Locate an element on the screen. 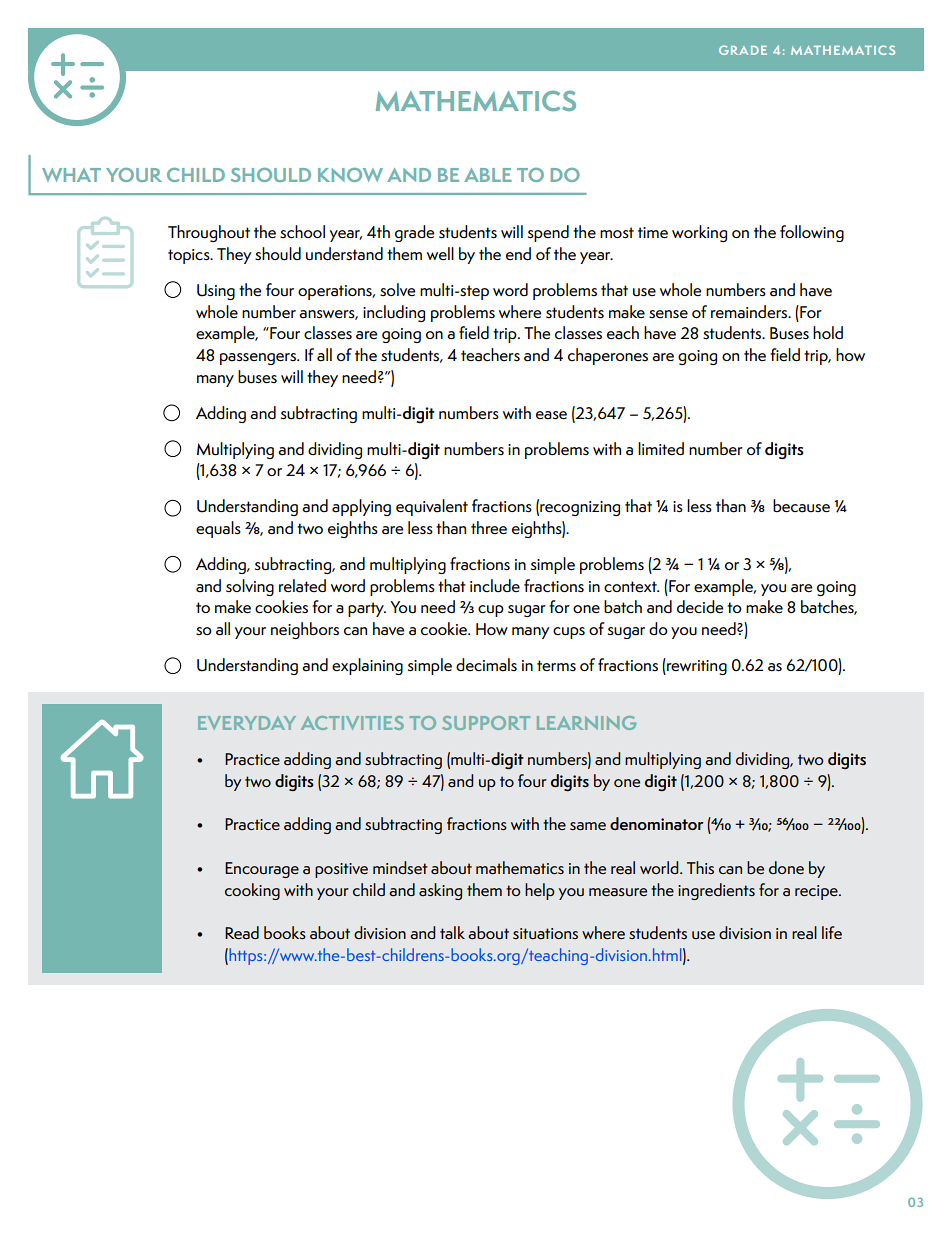 Image resolution: width=952 pixels, height=1233 pixels. SUPPORT is located at coordinates (486, 723).
